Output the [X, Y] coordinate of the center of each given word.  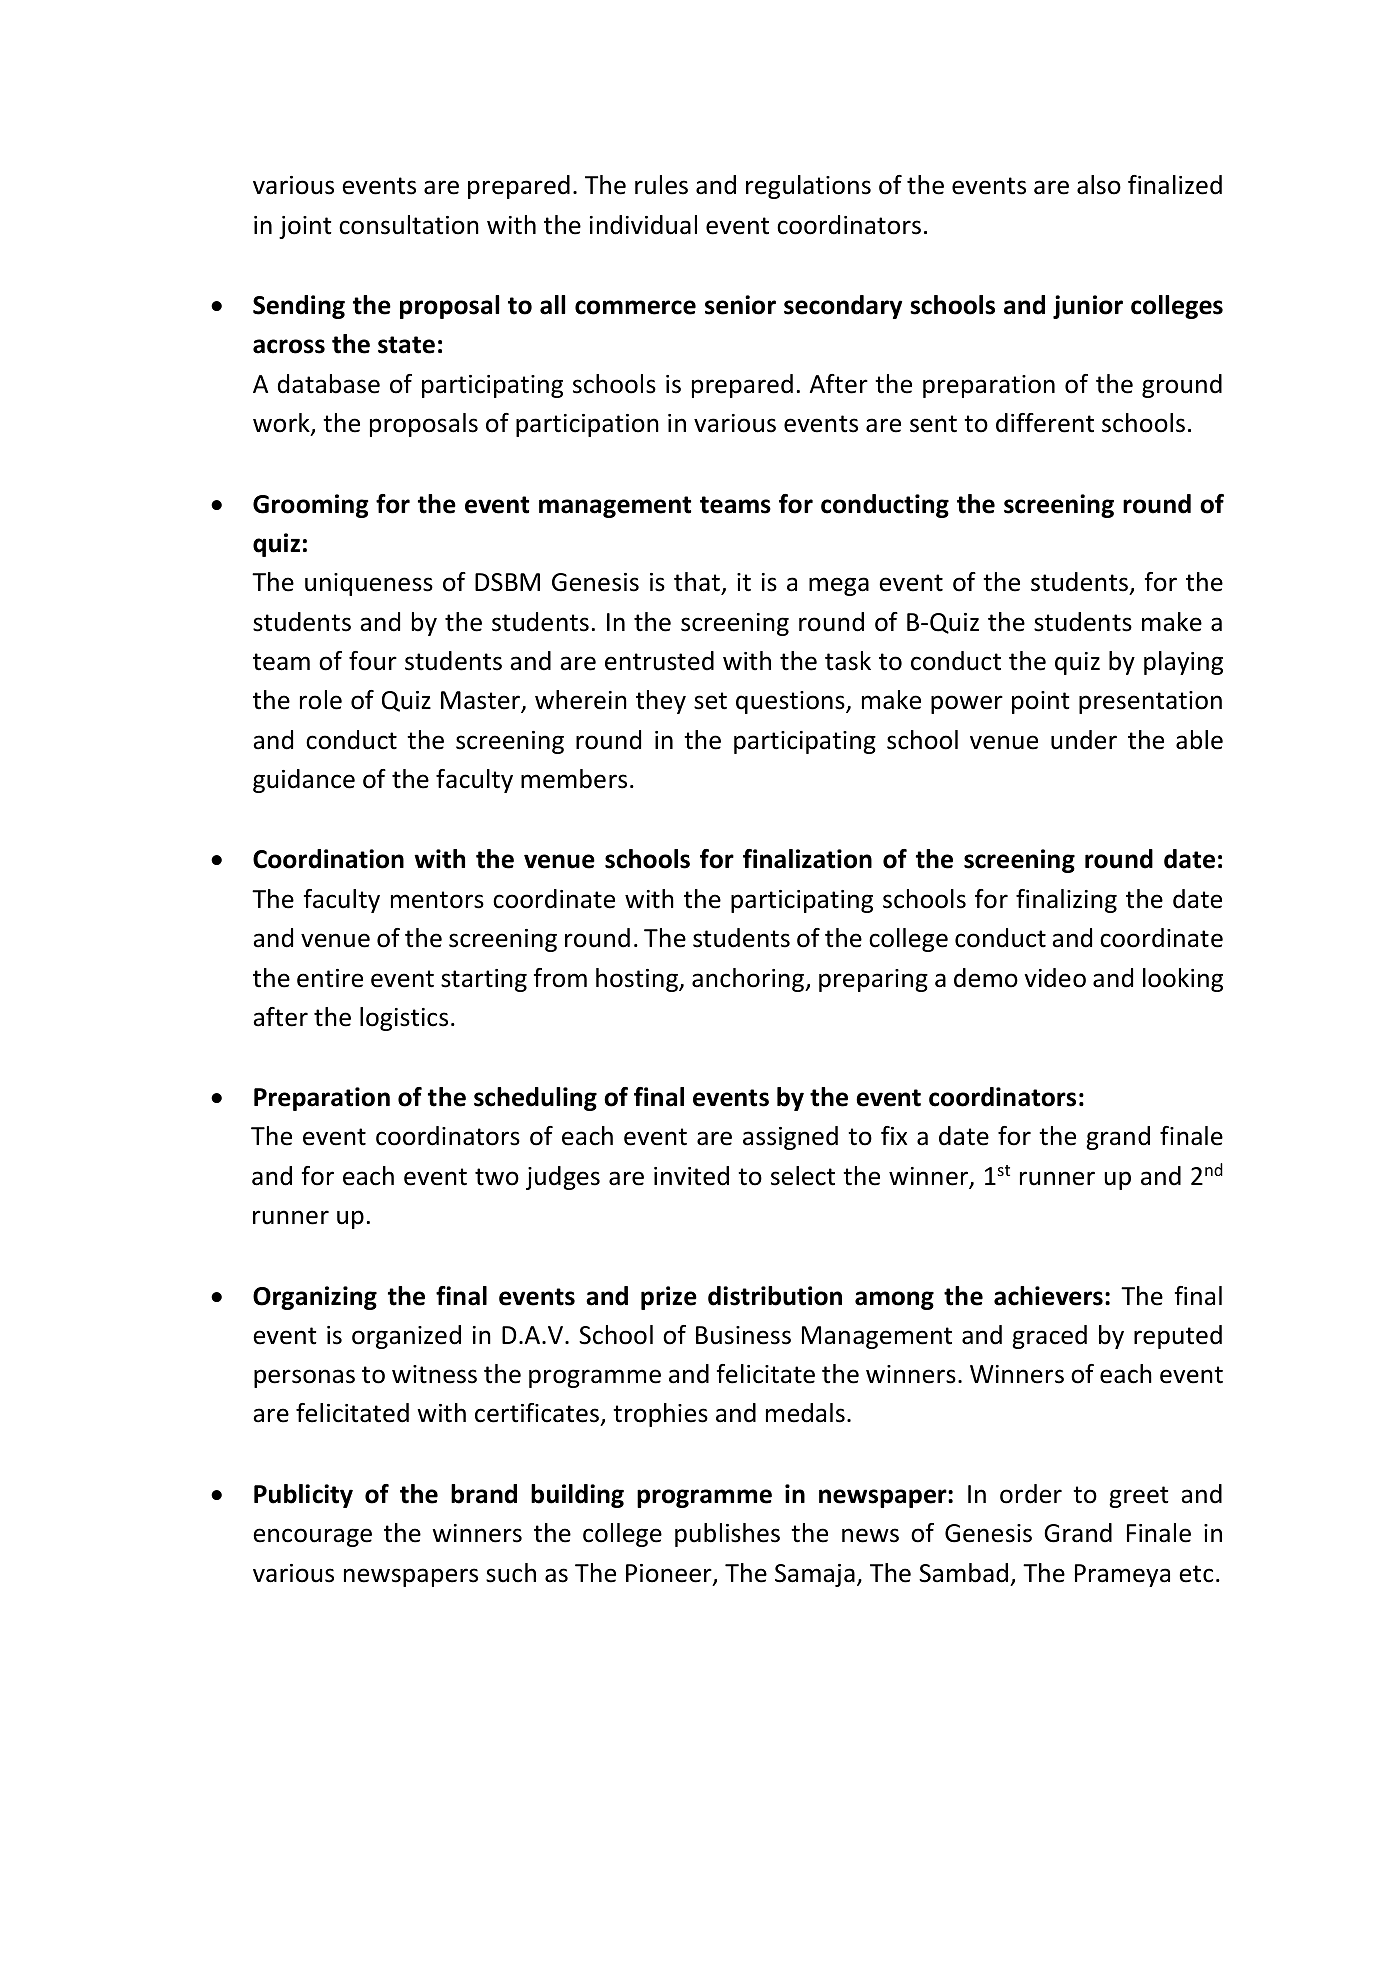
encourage [312, 1537]
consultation [409, 225]
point [1041, 702]
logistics [404, 1019]
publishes [727, 1535]
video [1055, 978]
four [373, 661]
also [1099, 185]
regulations [808, 187]
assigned [790, 1138]
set [710, 701]
